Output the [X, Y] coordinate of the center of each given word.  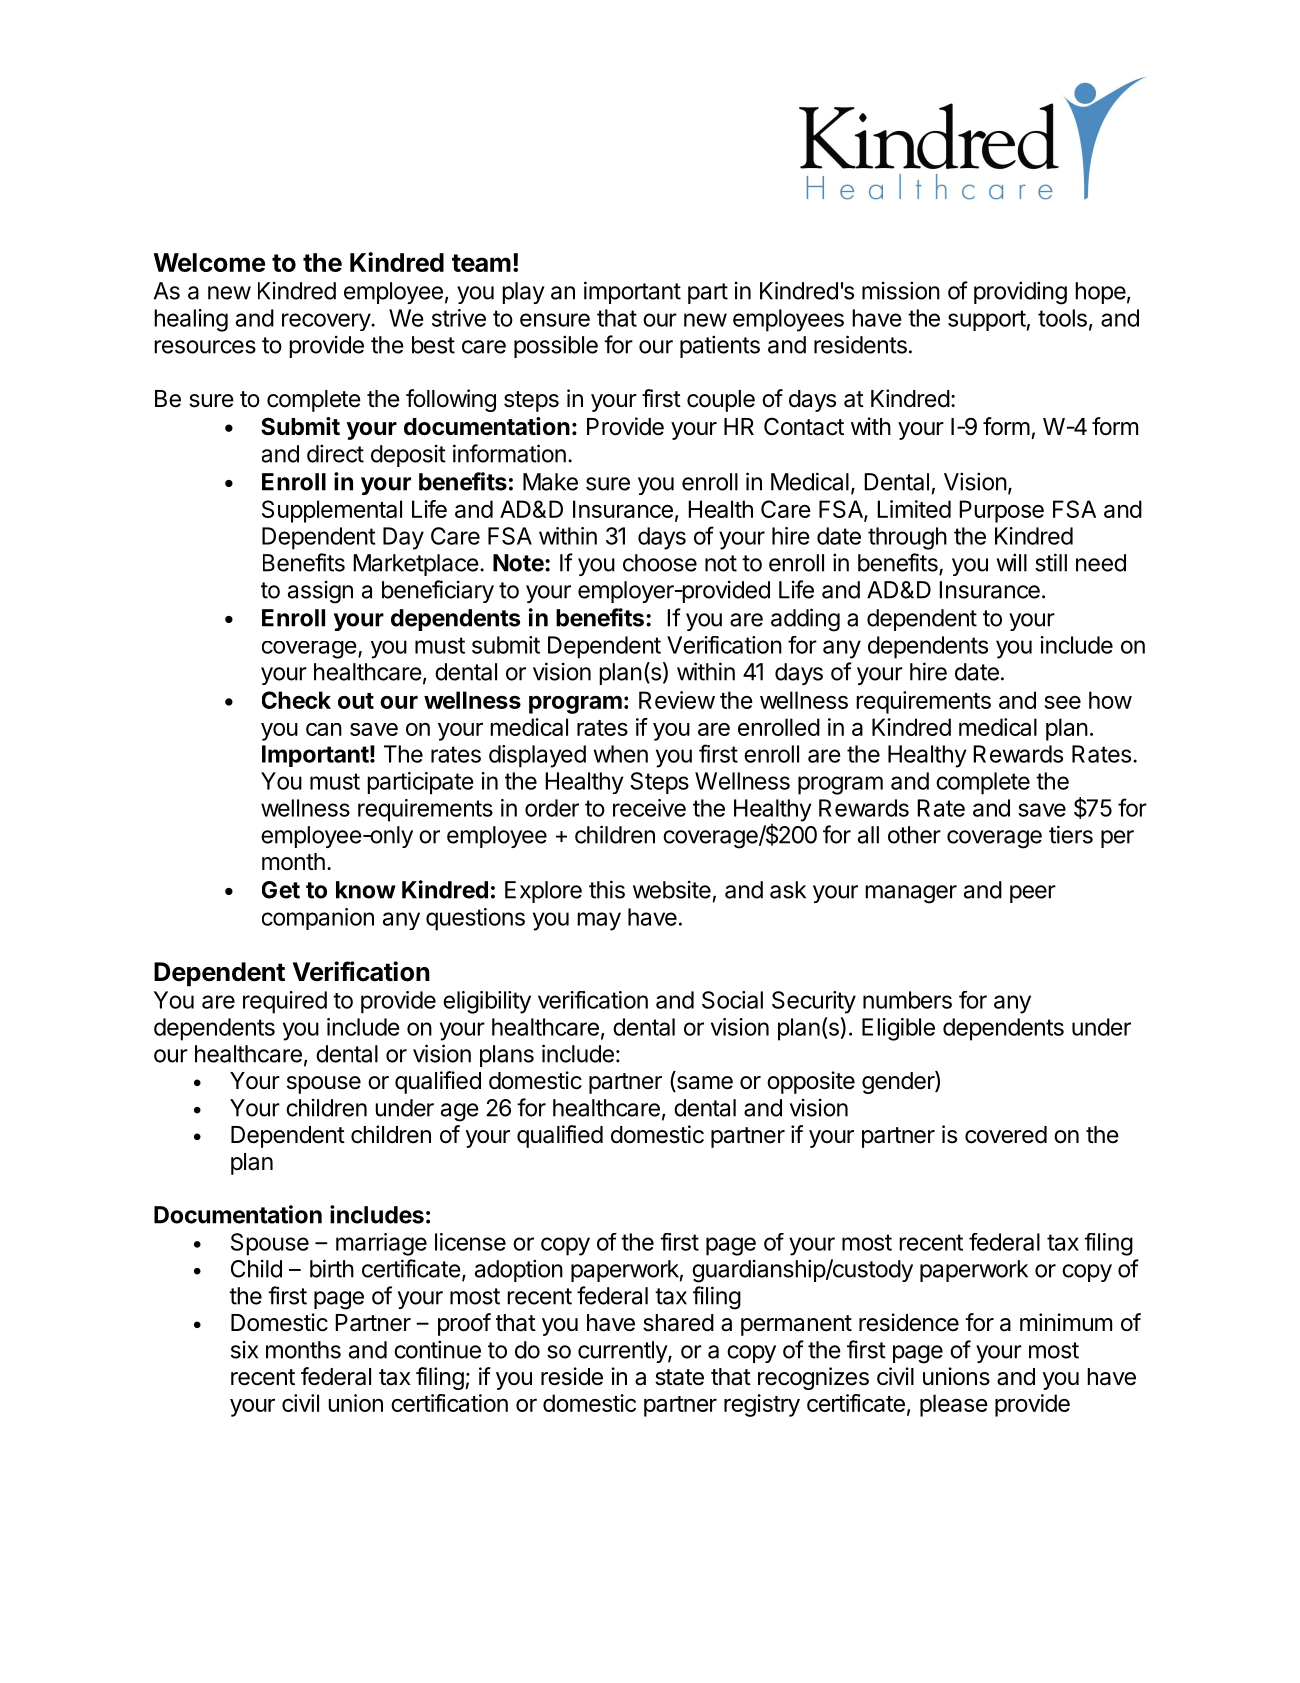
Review [677, 700]
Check [296, 700]
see [1063, 702]
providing [1020, 293]
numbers [907, 1000]
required [285, 1002]
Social [732, 1000]
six [244, 1349]
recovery [327, 322]
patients [720, 346]
